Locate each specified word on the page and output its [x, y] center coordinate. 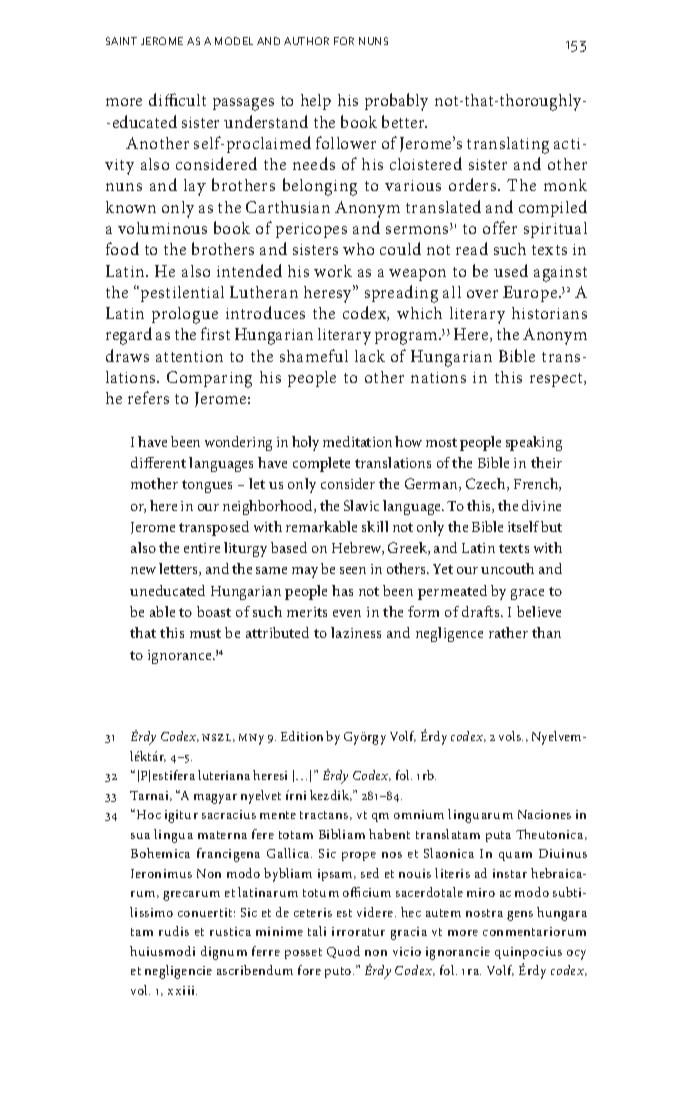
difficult [177, 99]
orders [474, 184]
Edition [302, 736]
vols [511, 736]
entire [202, 548]
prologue [185, 315]
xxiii [182, 990]
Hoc [149, 814]
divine [541, 505]
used [511, 270]
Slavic [361, 505]
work [333, 271]
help [316, 102]
